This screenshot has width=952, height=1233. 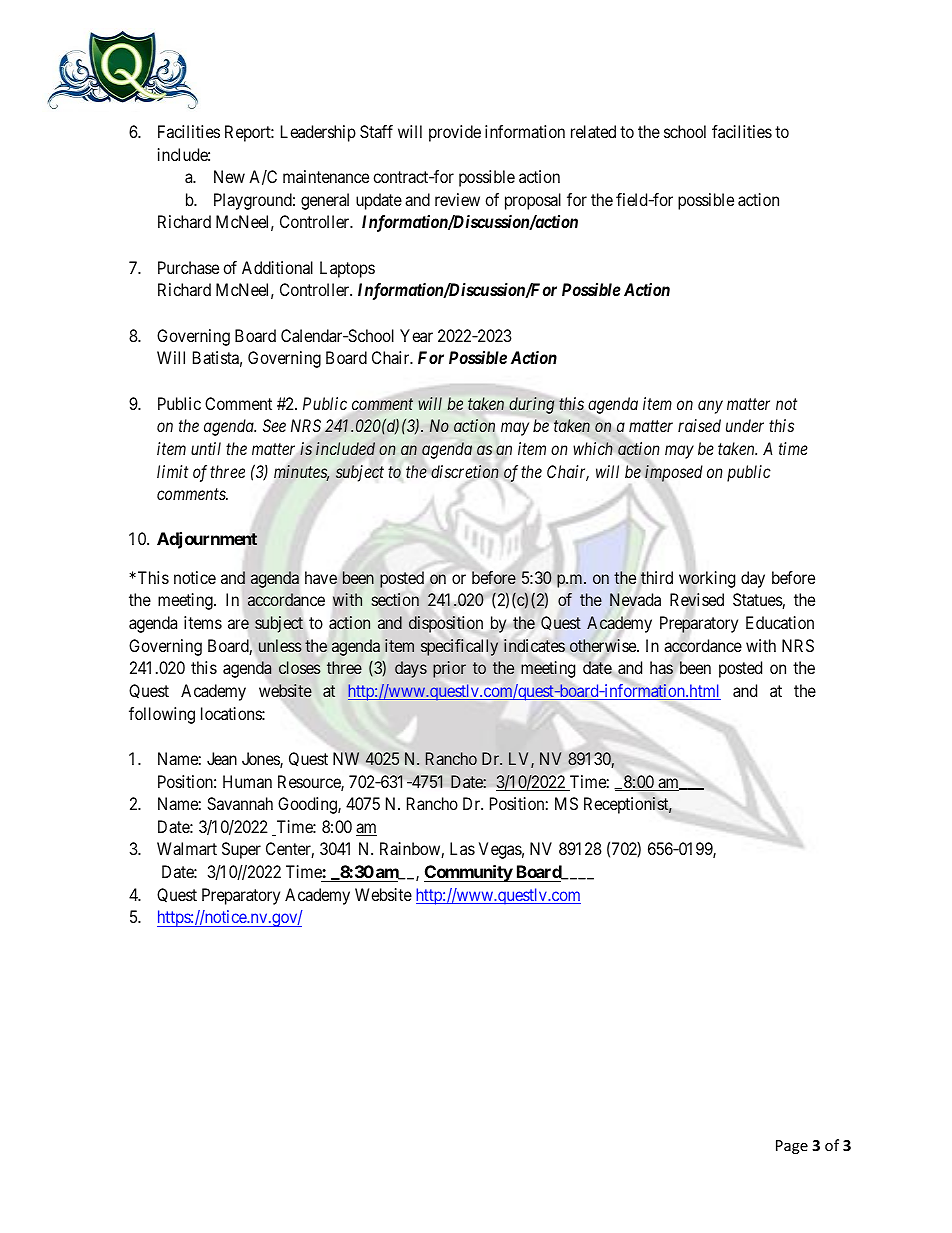 What do you see at coordinates (229, 176) in the screenshot?
I see `New` at bounding box center [229, 176].
